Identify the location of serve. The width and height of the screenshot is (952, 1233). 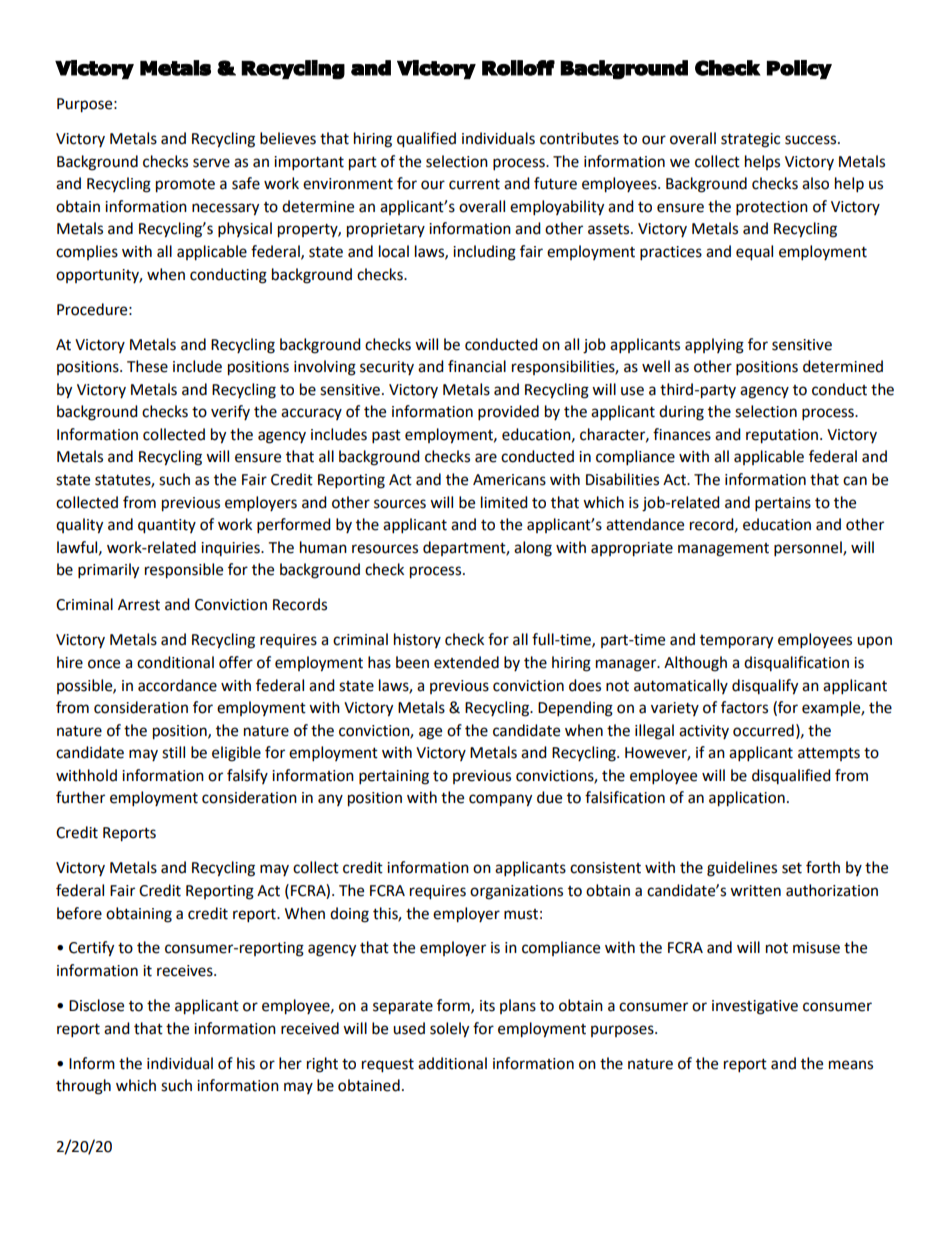
(211, 163).
